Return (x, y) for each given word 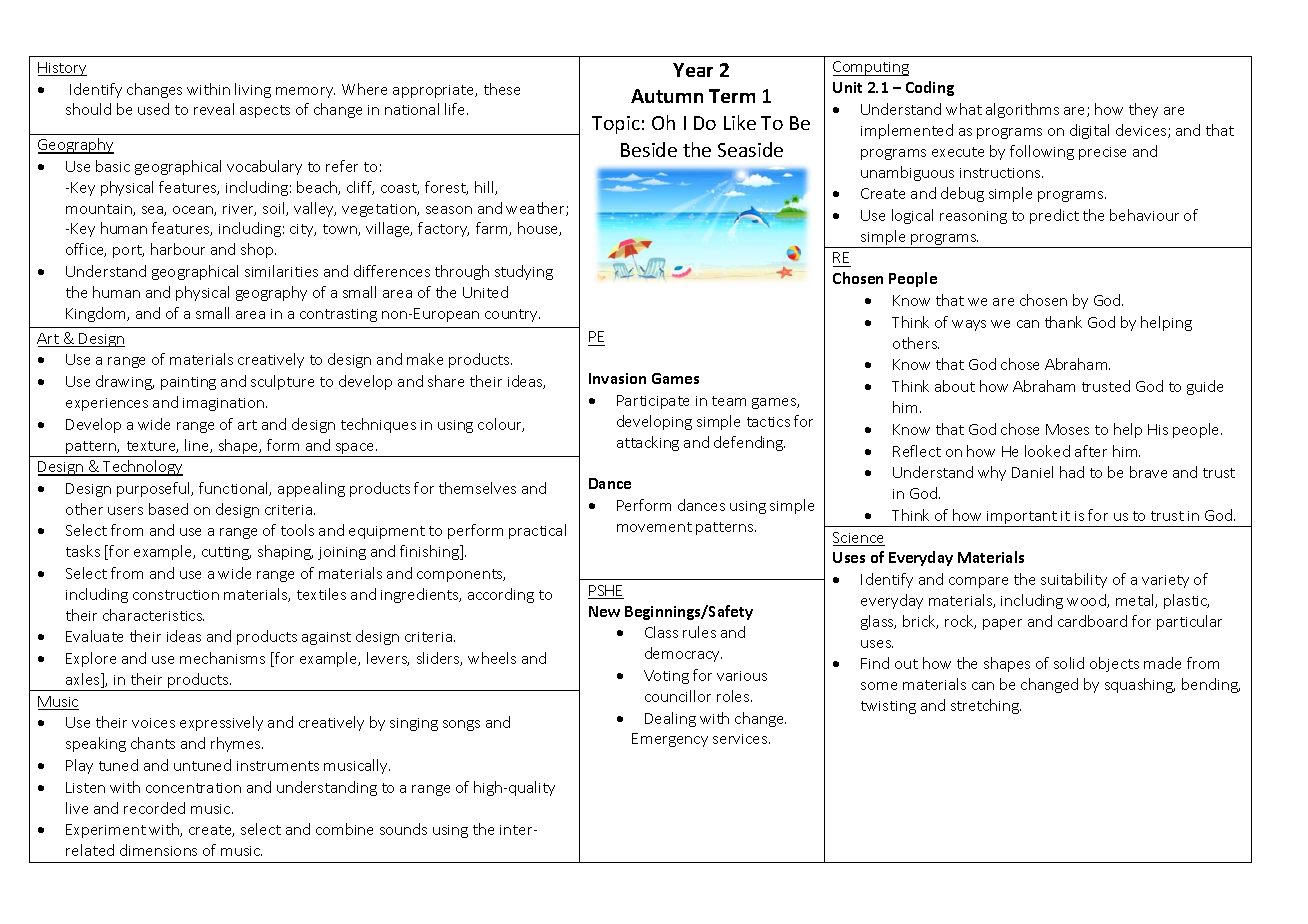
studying (524, 272)
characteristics (153, 615)
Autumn (667, 96)
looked (1047, 451)
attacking (648, 443)
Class (661, 632)
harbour (178, 249)
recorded (154, 808)
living (253, 90)
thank (1063, 322)
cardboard (1092, 621)
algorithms (1022, 110)
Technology (142, 468)
